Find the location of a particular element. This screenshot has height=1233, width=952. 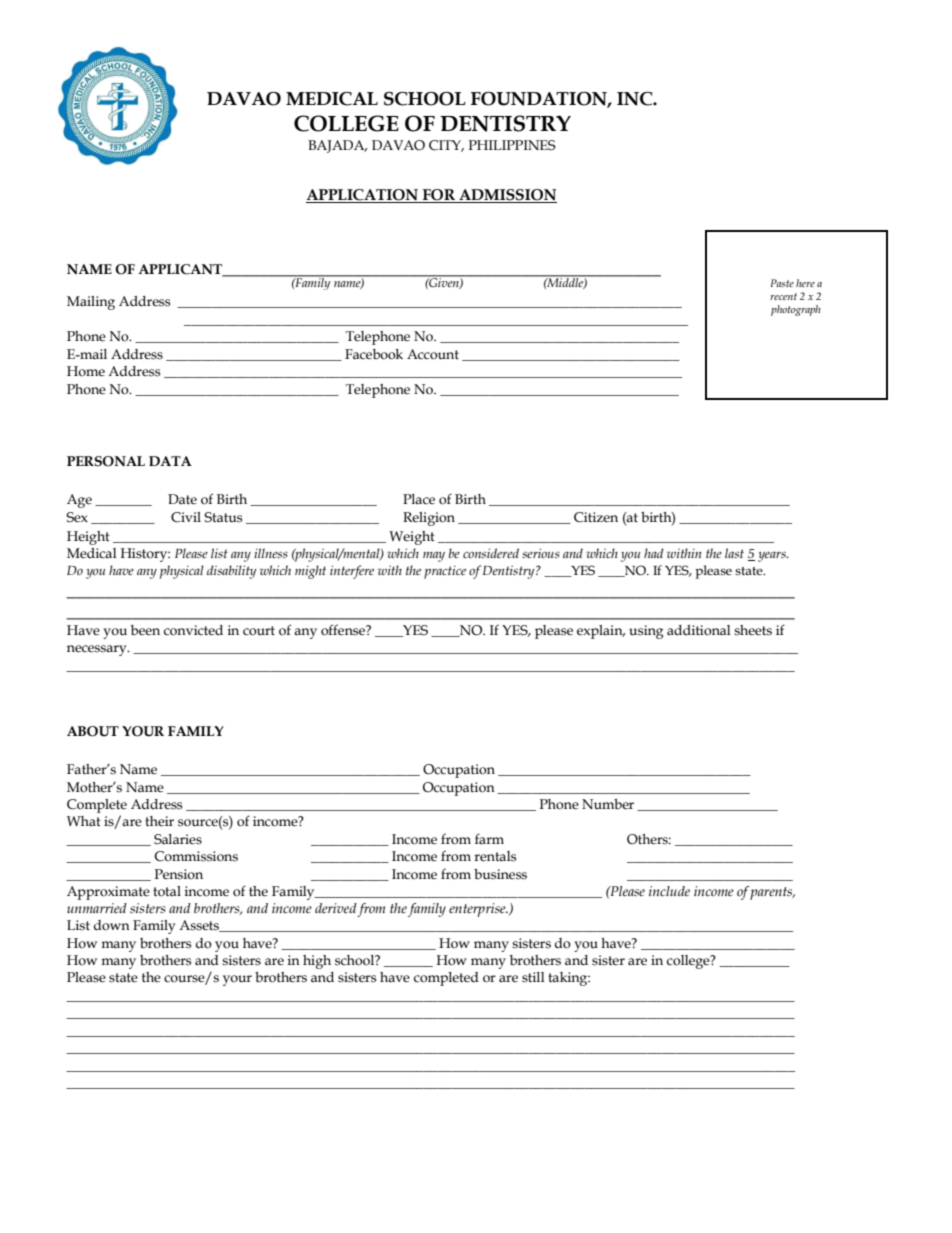

disability is located at coordinates (231, 572).
